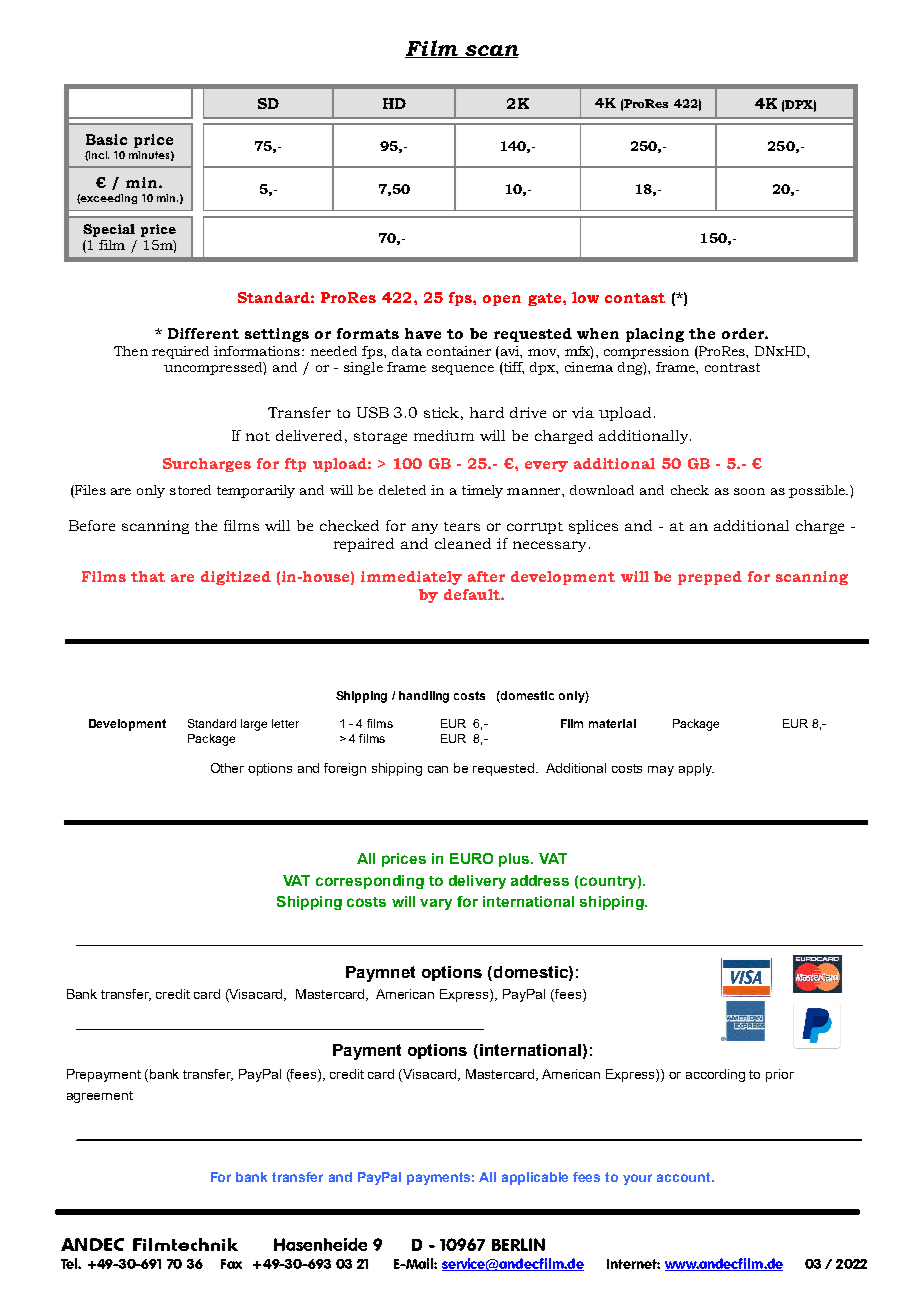 The width and height of the screenshot is (924, 1308). What do you see at coordinates (744, 333) in the screenshot?
I see `order` at bounding box center [744, 333].
